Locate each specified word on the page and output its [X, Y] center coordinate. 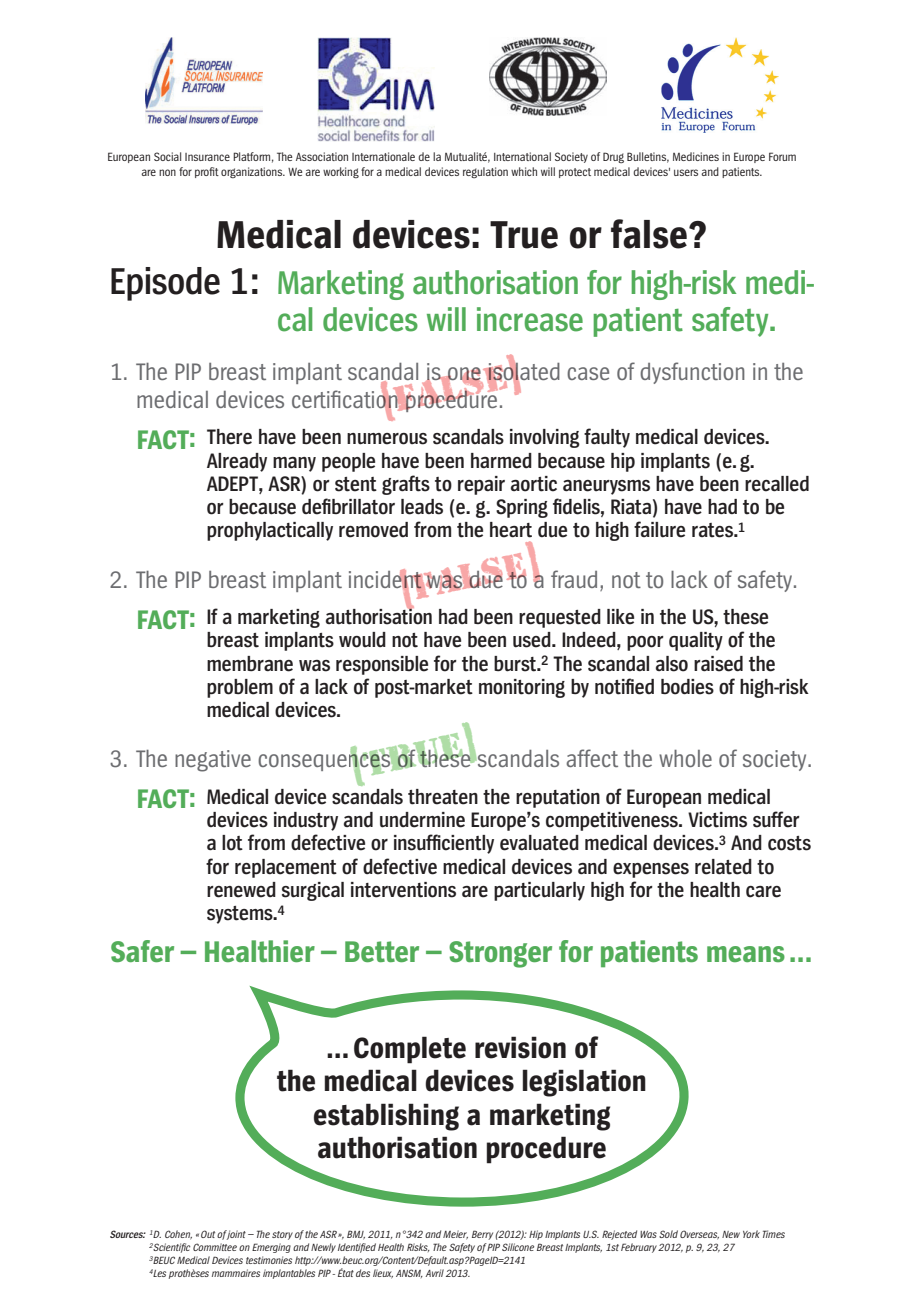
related [723, 867]
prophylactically [270, 531]
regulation [485, 172]
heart [511, 530]
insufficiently [444, 844]
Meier [455, 1235]
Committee [215, 1247]
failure [659, 529]
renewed [241, 890]
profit [207, 172]
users [686, 172]
